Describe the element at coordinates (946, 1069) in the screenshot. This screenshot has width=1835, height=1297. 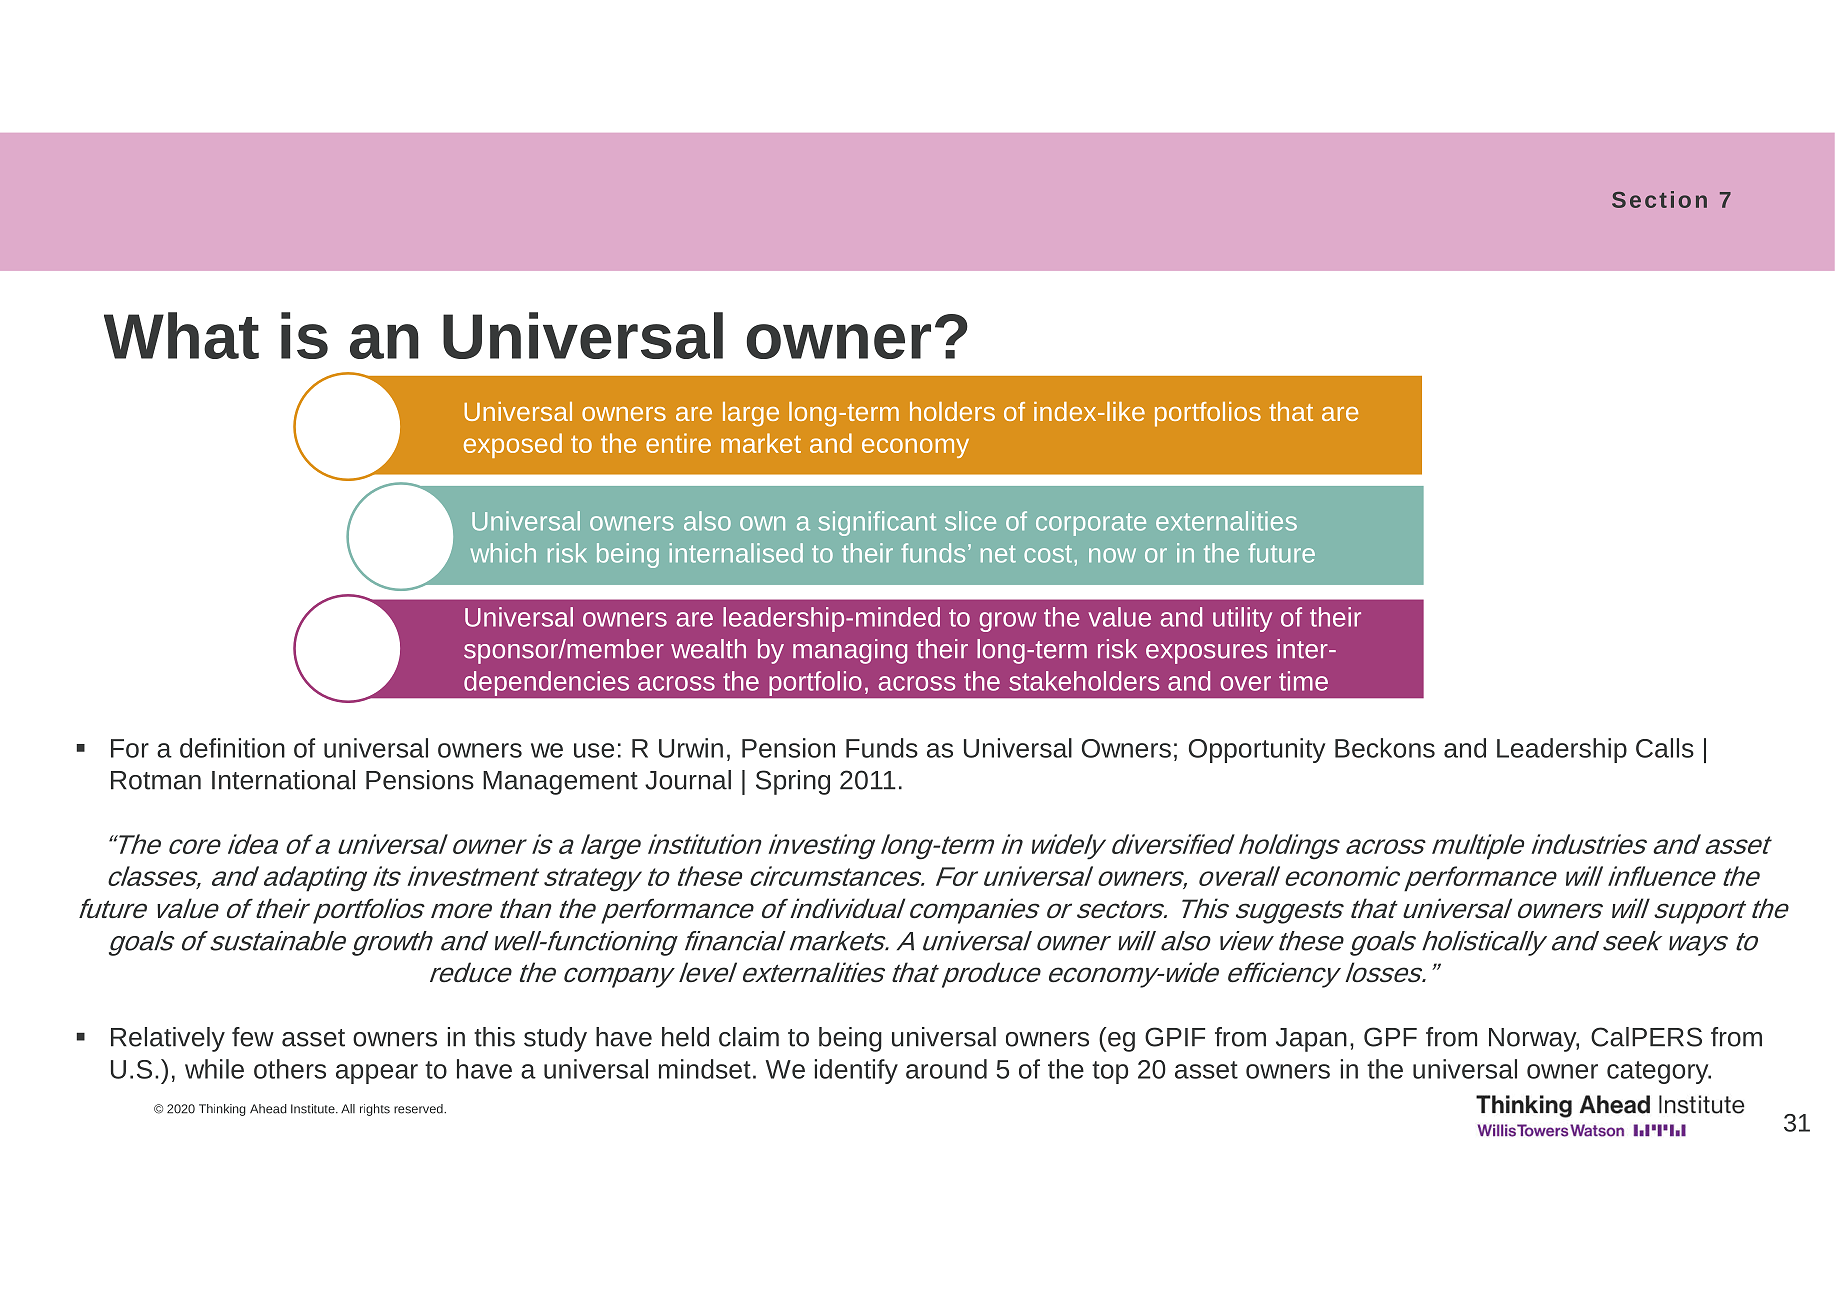
I see `around` at that location.
